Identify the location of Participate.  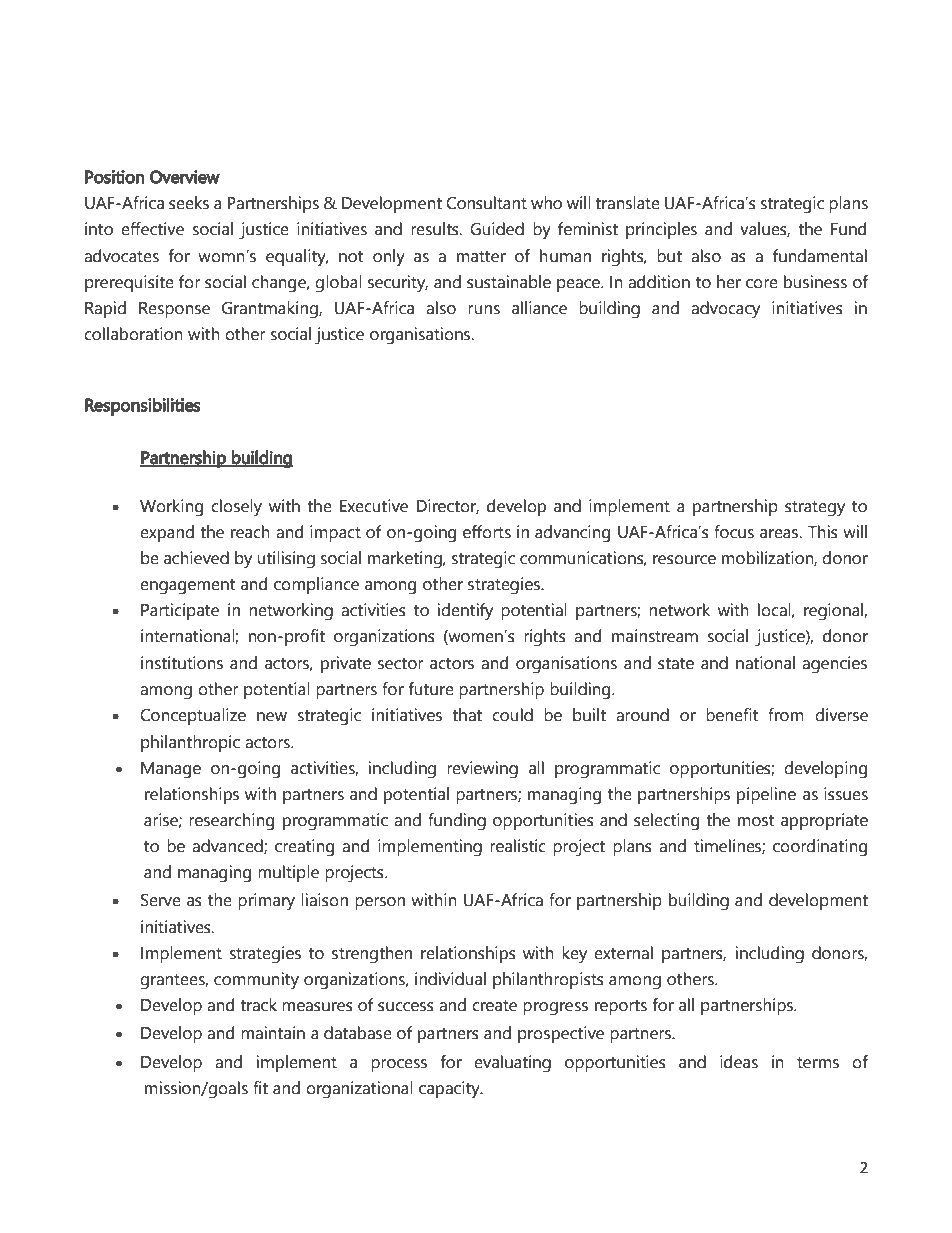
(180, 611).
